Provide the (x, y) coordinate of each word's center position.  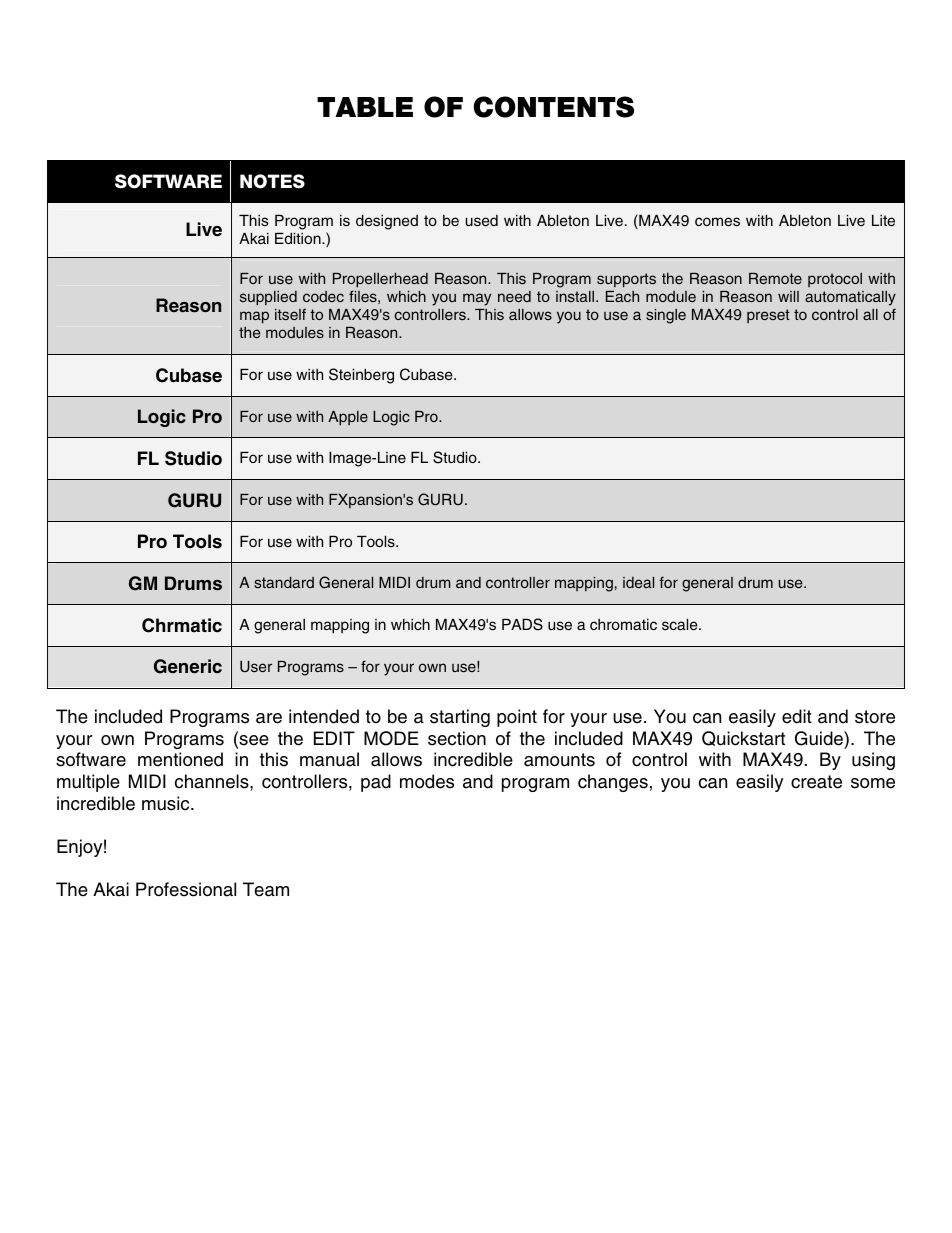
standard (284, 582)
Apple (348, 418)
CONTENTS (553, 107)
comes (717, 222)
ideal (638, 582)
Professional (186, 889)
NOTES (272, 181)
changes (613, 783)
